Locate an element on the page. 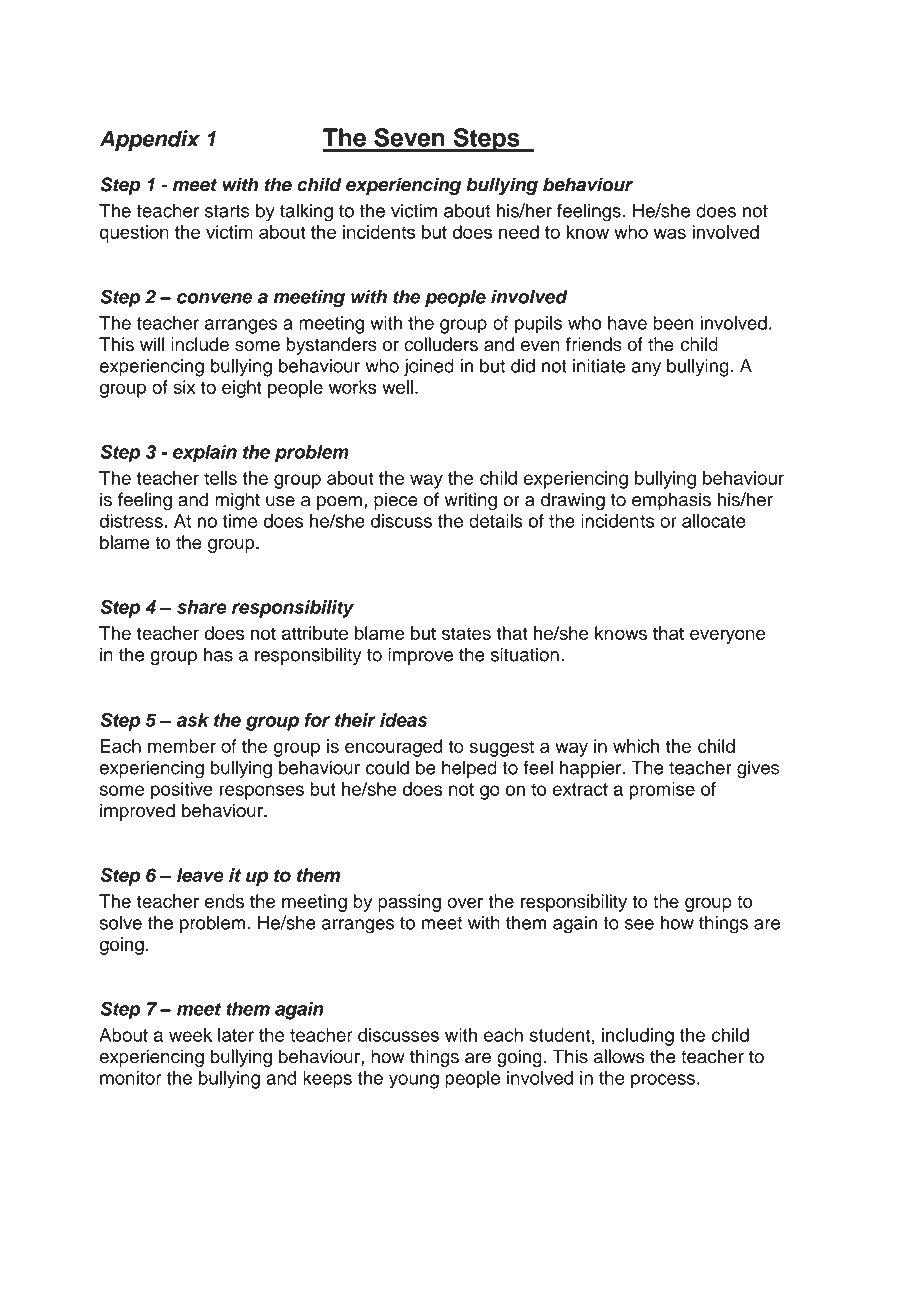  young is located at coordinates (414, 1081).
